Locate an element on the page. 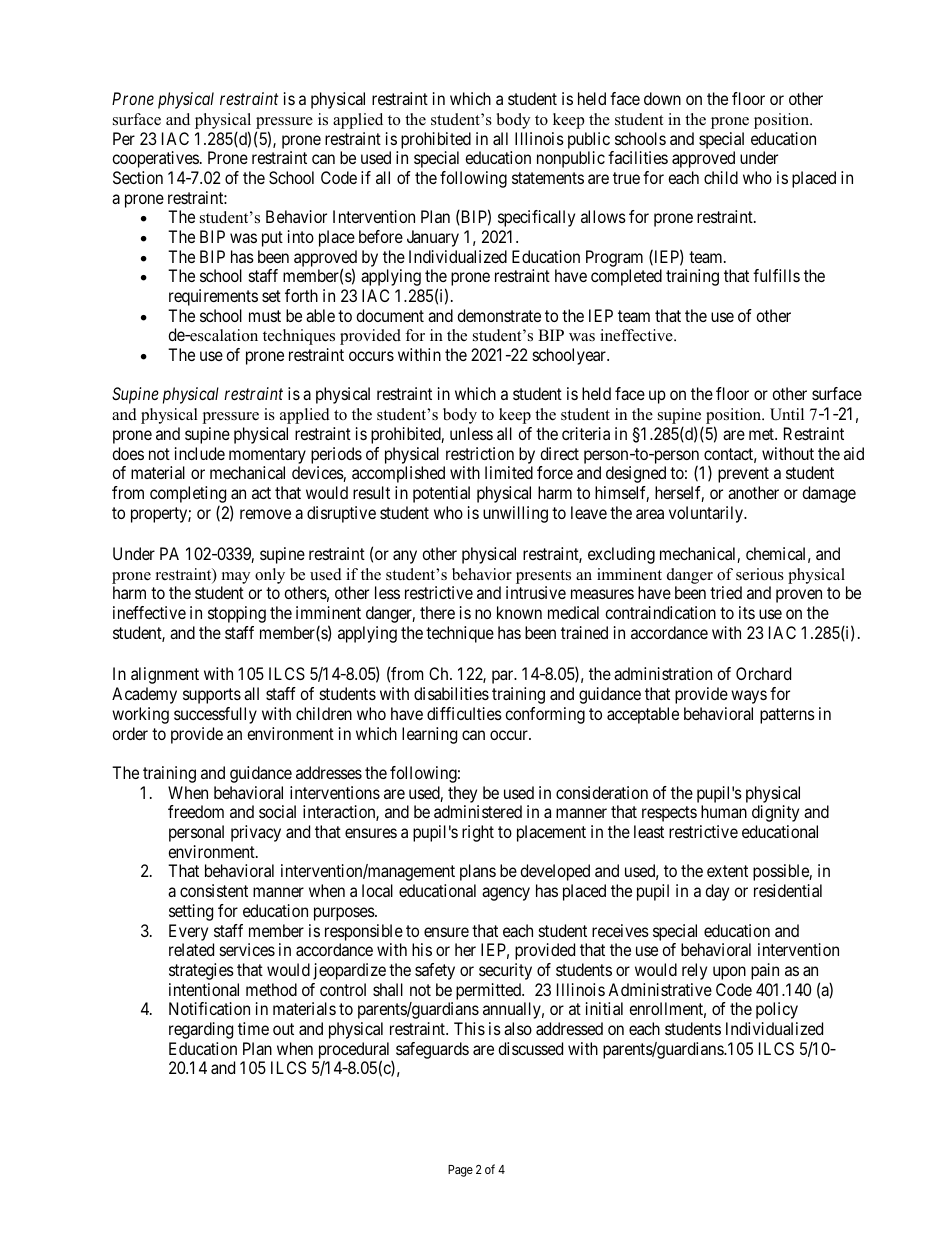  statements is located at coordinates (548, 178).
